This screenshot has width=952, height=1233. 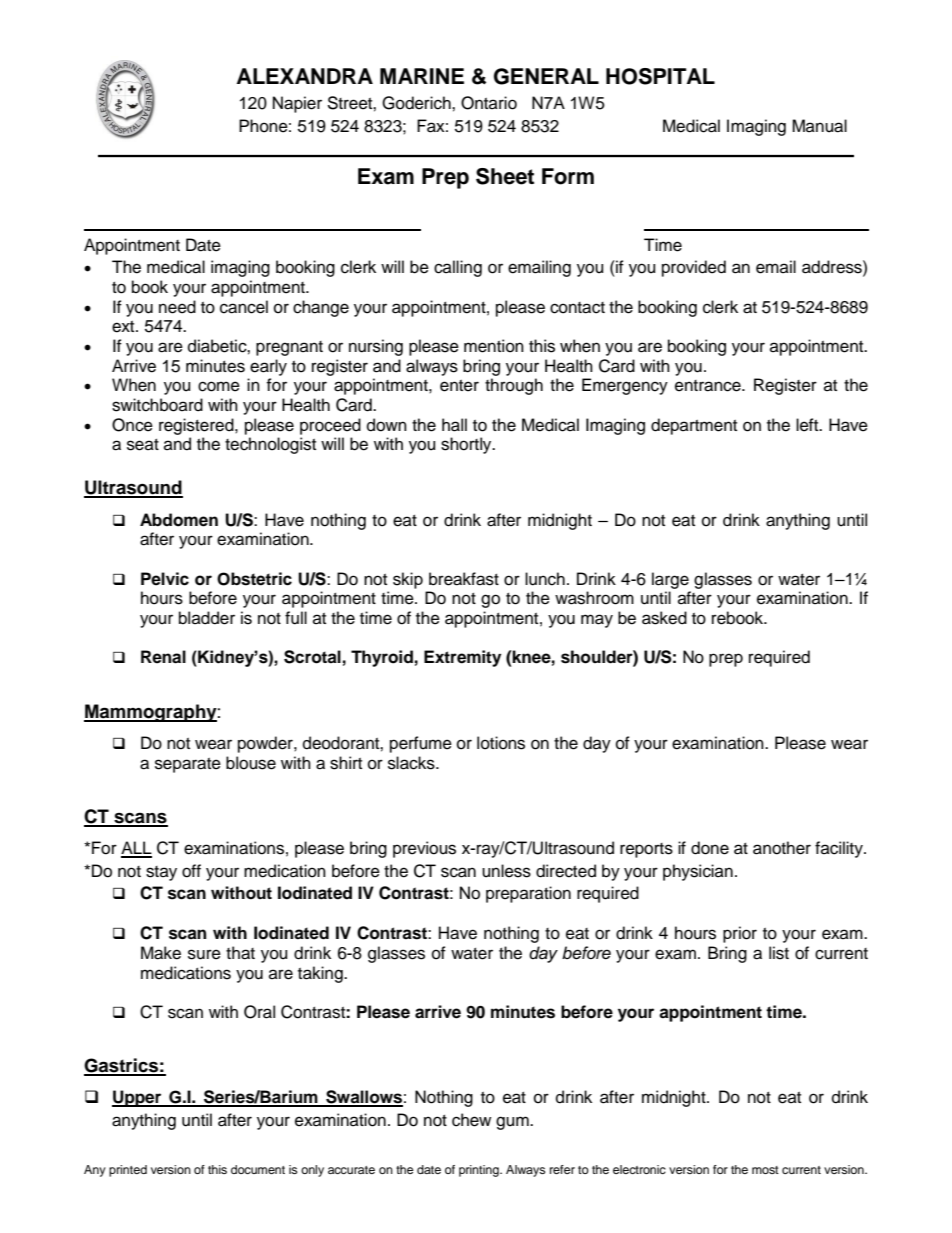 I want to click on Manual, so click(x=819, y=126).
